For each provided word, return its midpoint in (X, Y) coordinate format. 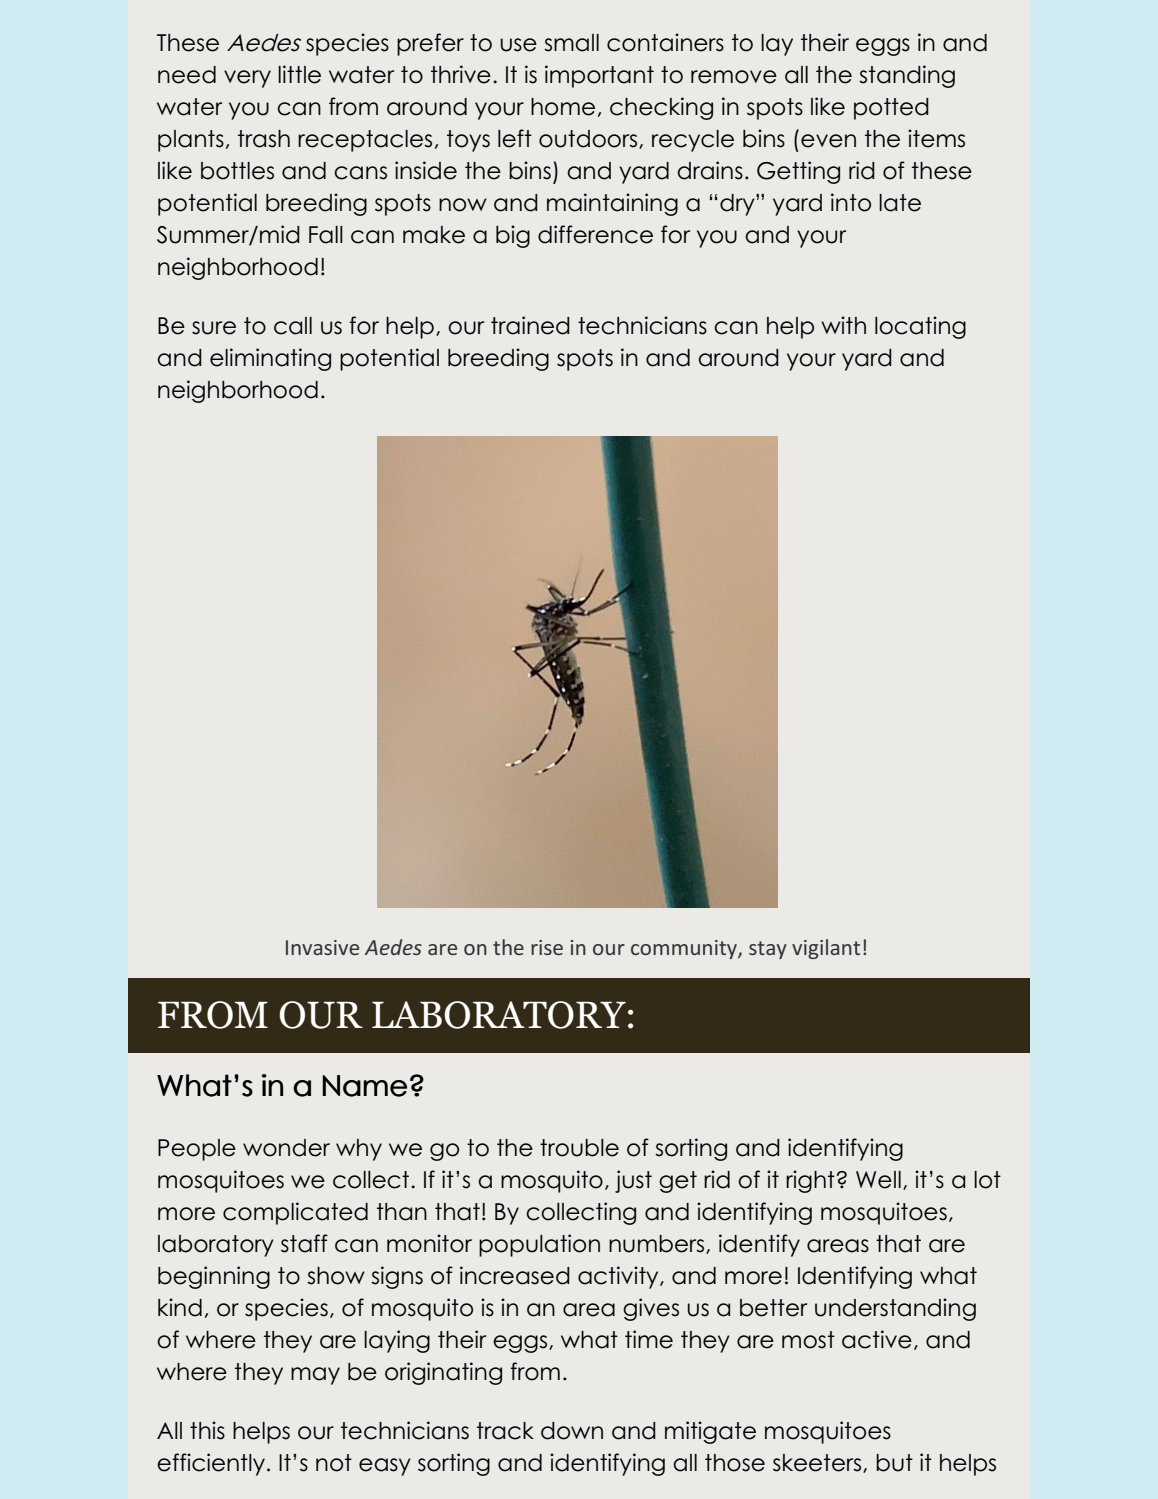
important (599, 76)
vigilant (826, 949)
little (299, 74)
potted (891, 109)
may (315, 1376)
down (572, 1431)
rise (547, 947)
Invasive (322, 947)
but (894, 1463)
